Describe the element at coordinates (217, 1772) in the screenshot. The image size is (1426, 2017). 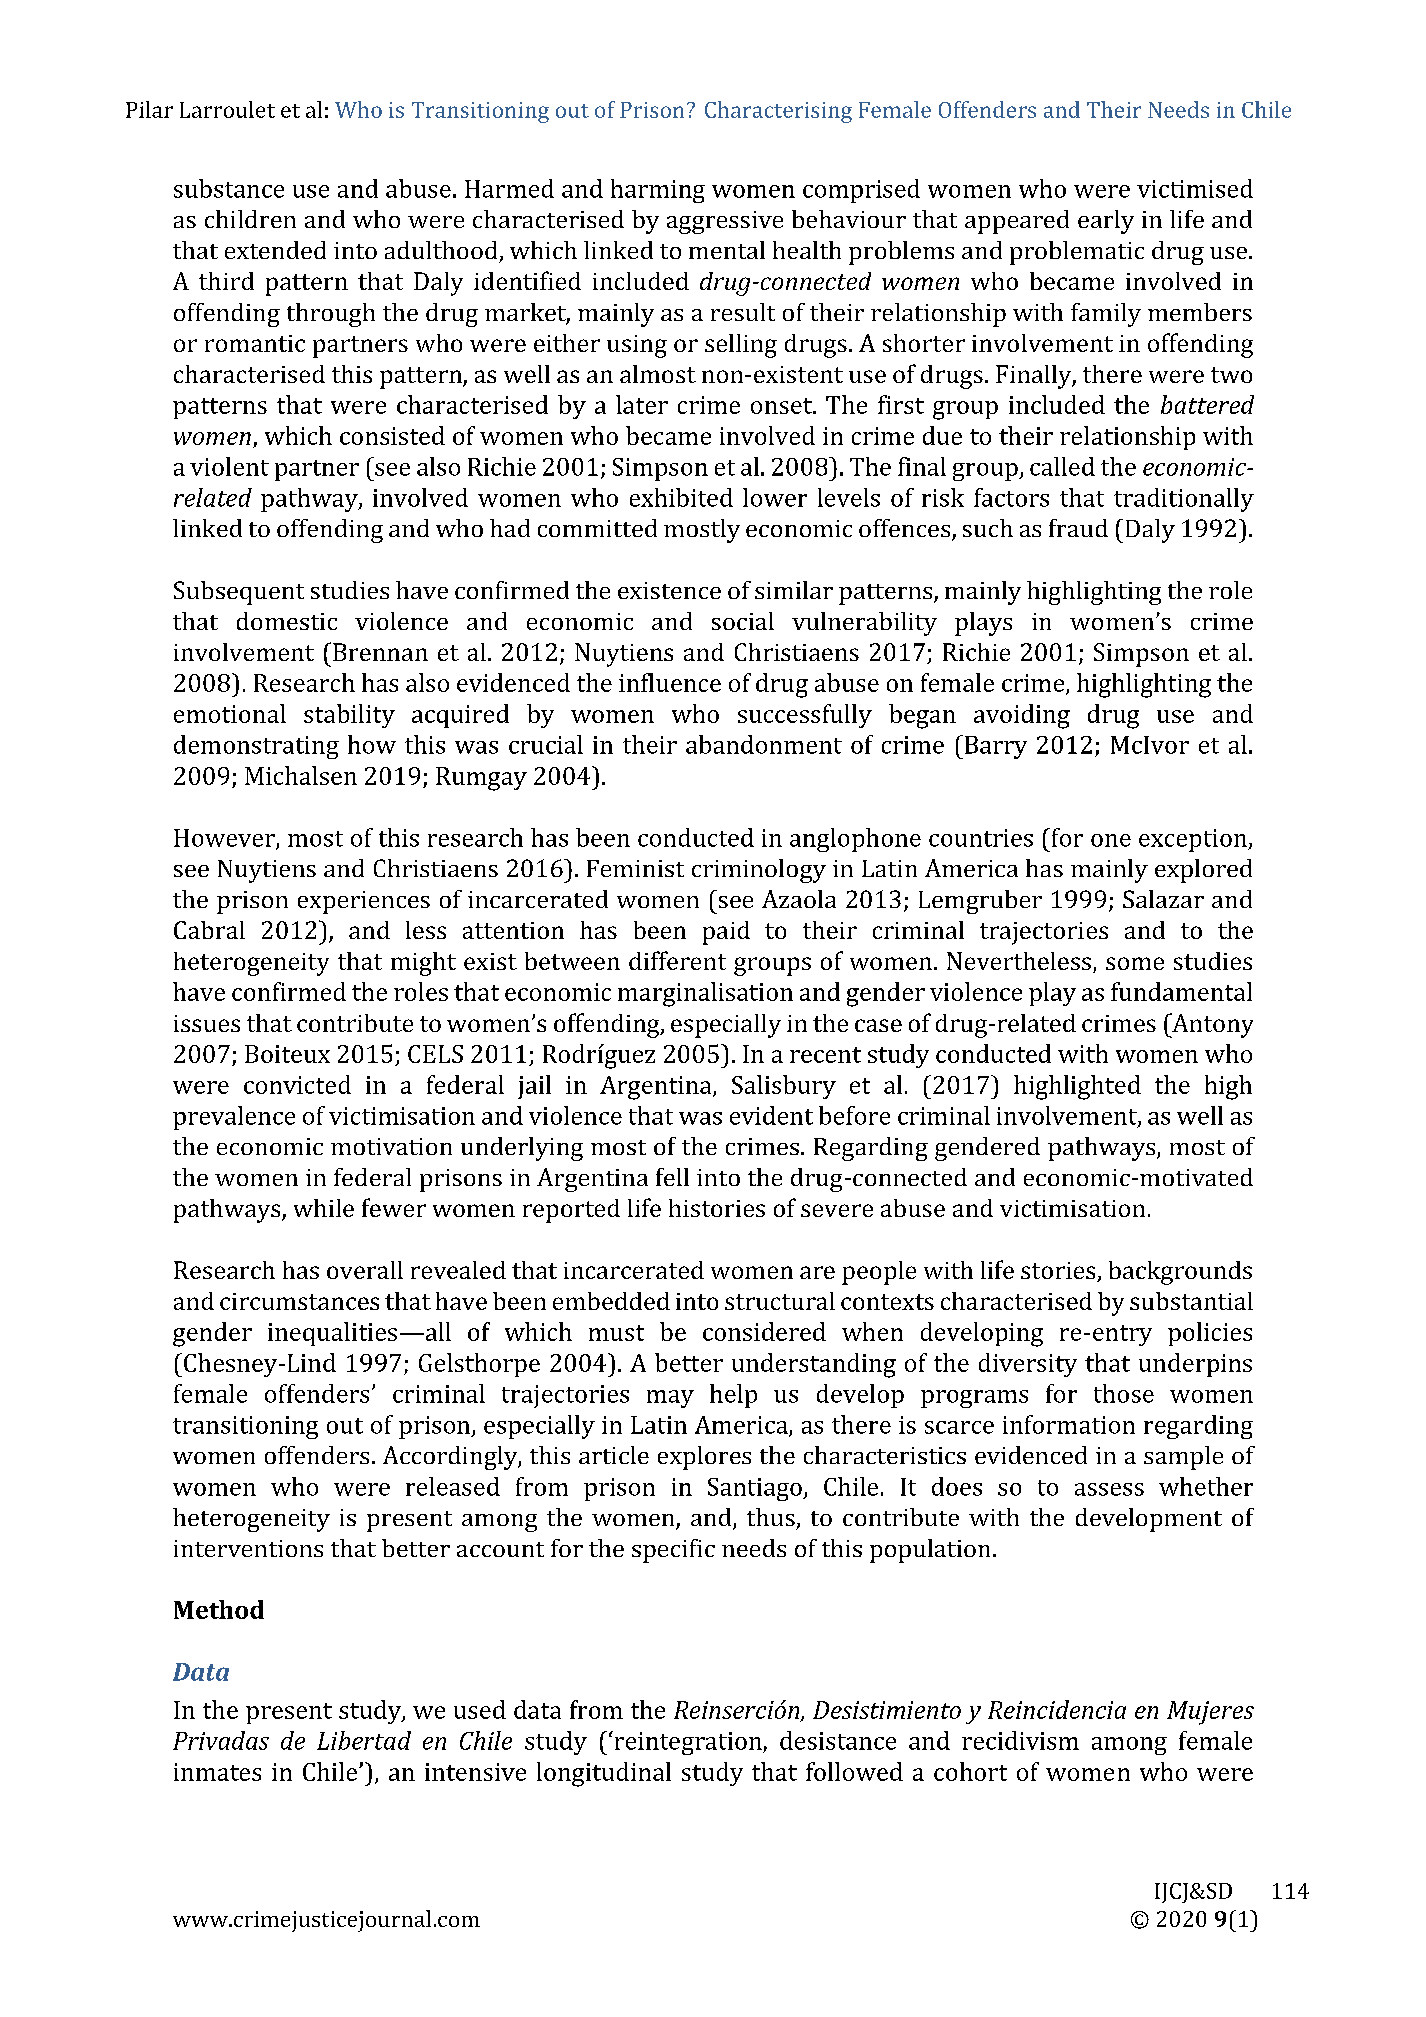
I see `inmates` at that location.
